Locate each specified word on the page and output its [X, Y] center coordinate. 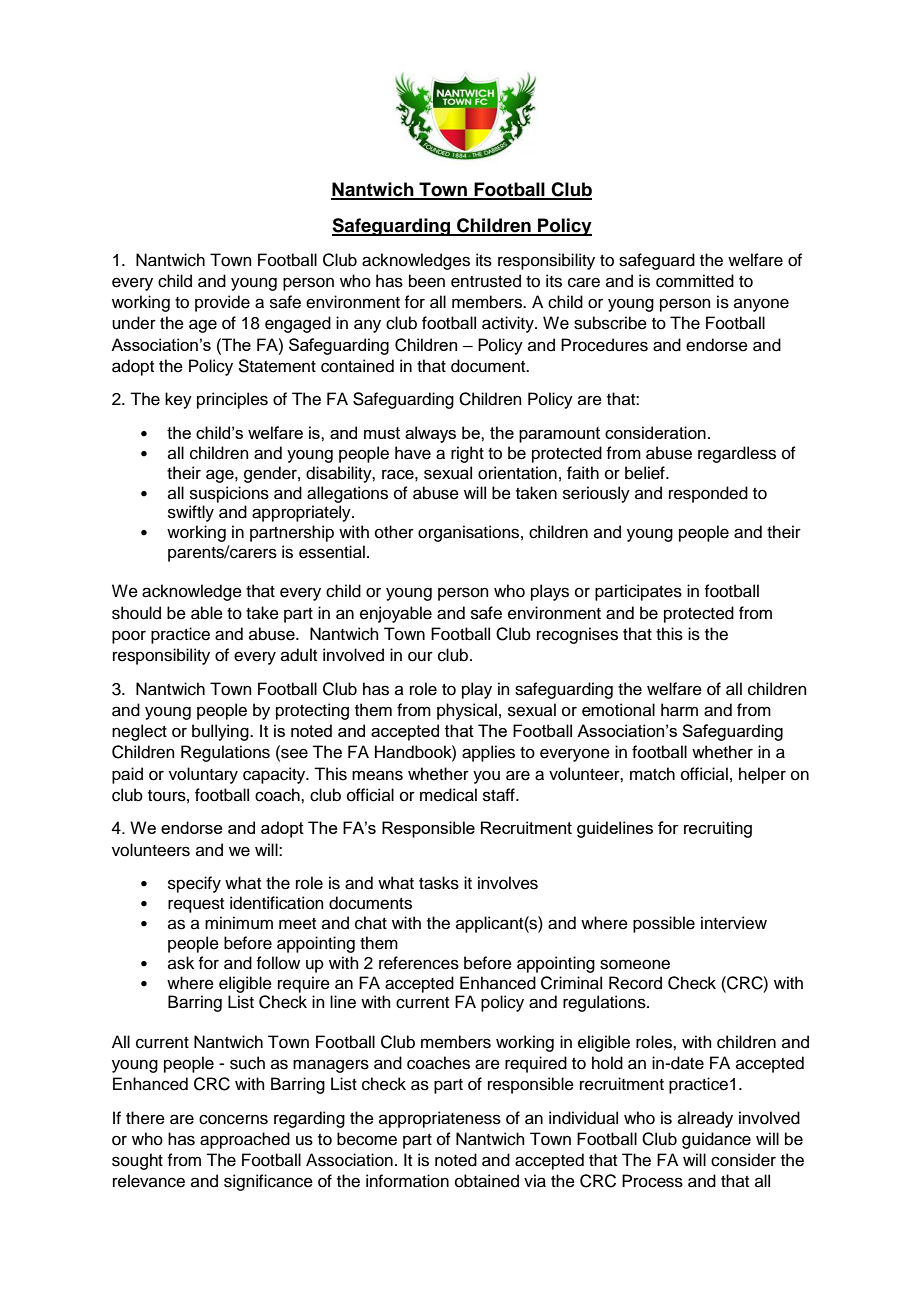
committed [695, 281]
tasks [439, 883]
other [394, 532]
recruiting [718, 829]
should [136, 613]
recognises [577, 635]
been [427, 281]
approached [245, 1140]
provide [222, 303]
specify [194, 884]
